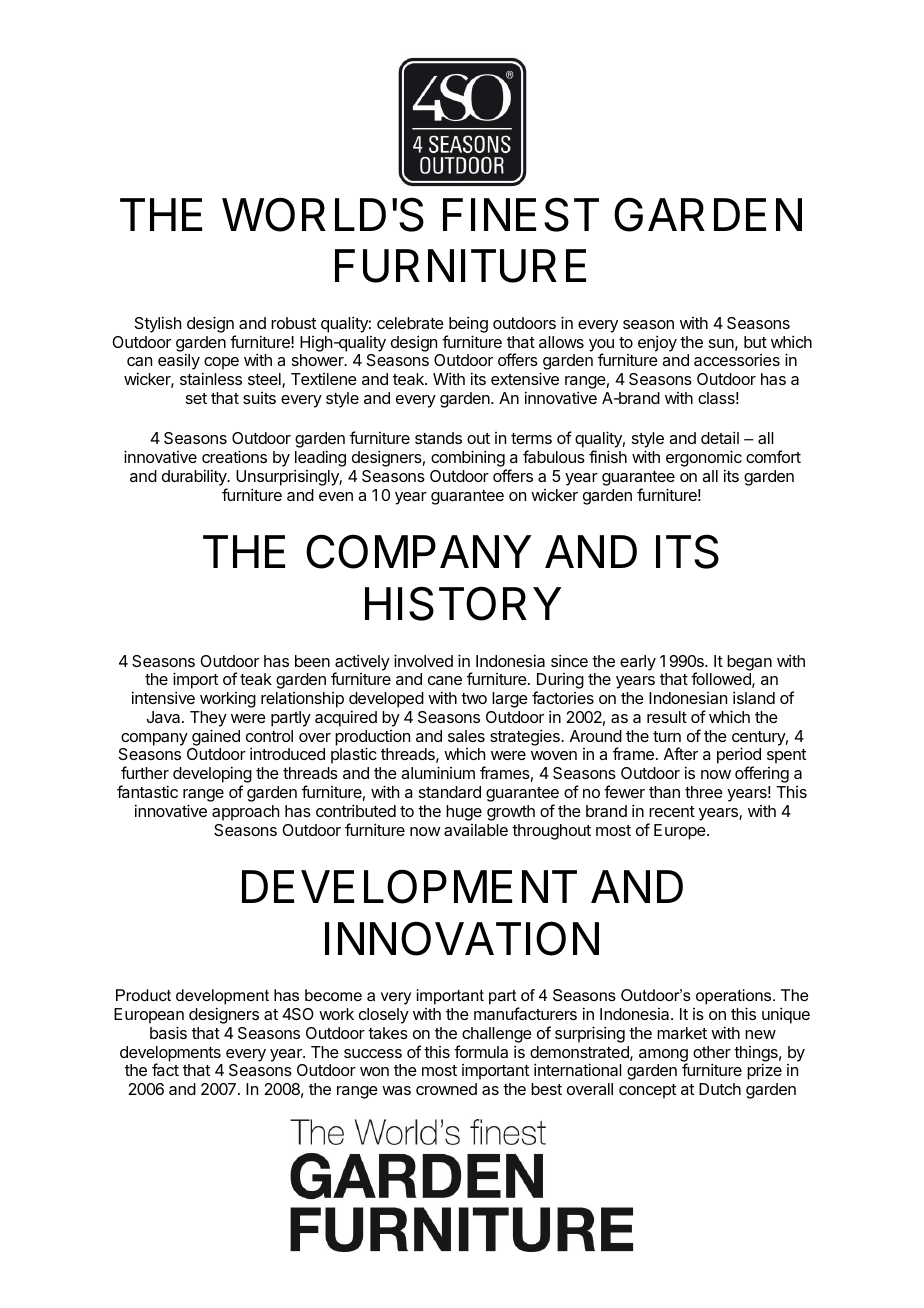 This image has width=924, height=1308. What do you see at coordinates (712, 1052) in the image?
I see `other` at bounding box center [712, 1052].
